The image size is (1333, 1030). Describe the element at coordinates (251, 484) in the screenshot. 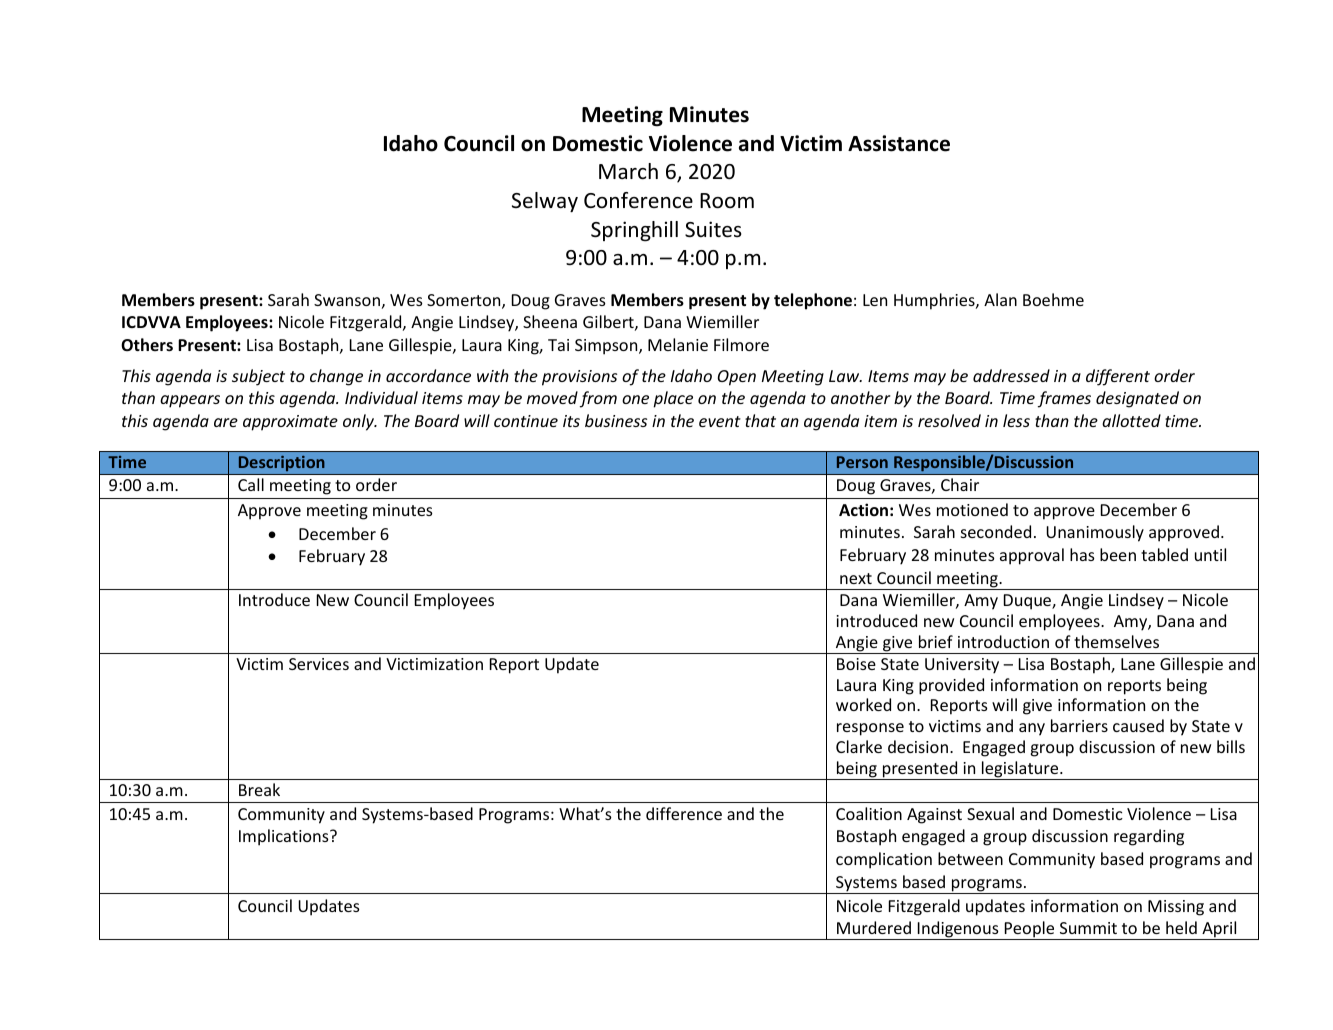

I see `Call` at that location.
